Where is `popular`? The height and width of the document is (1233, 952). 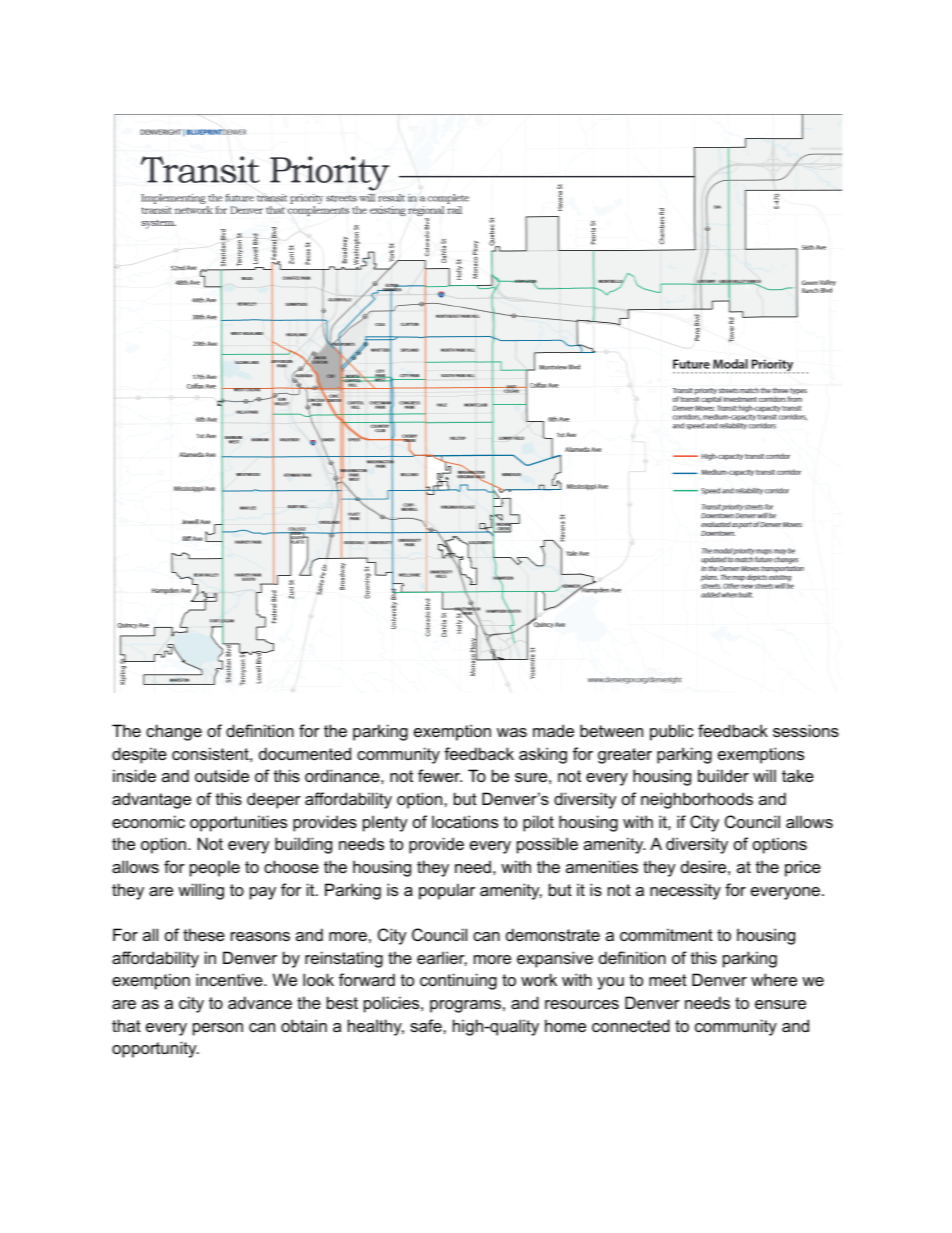
popular is located at coordinates (447, 891).
